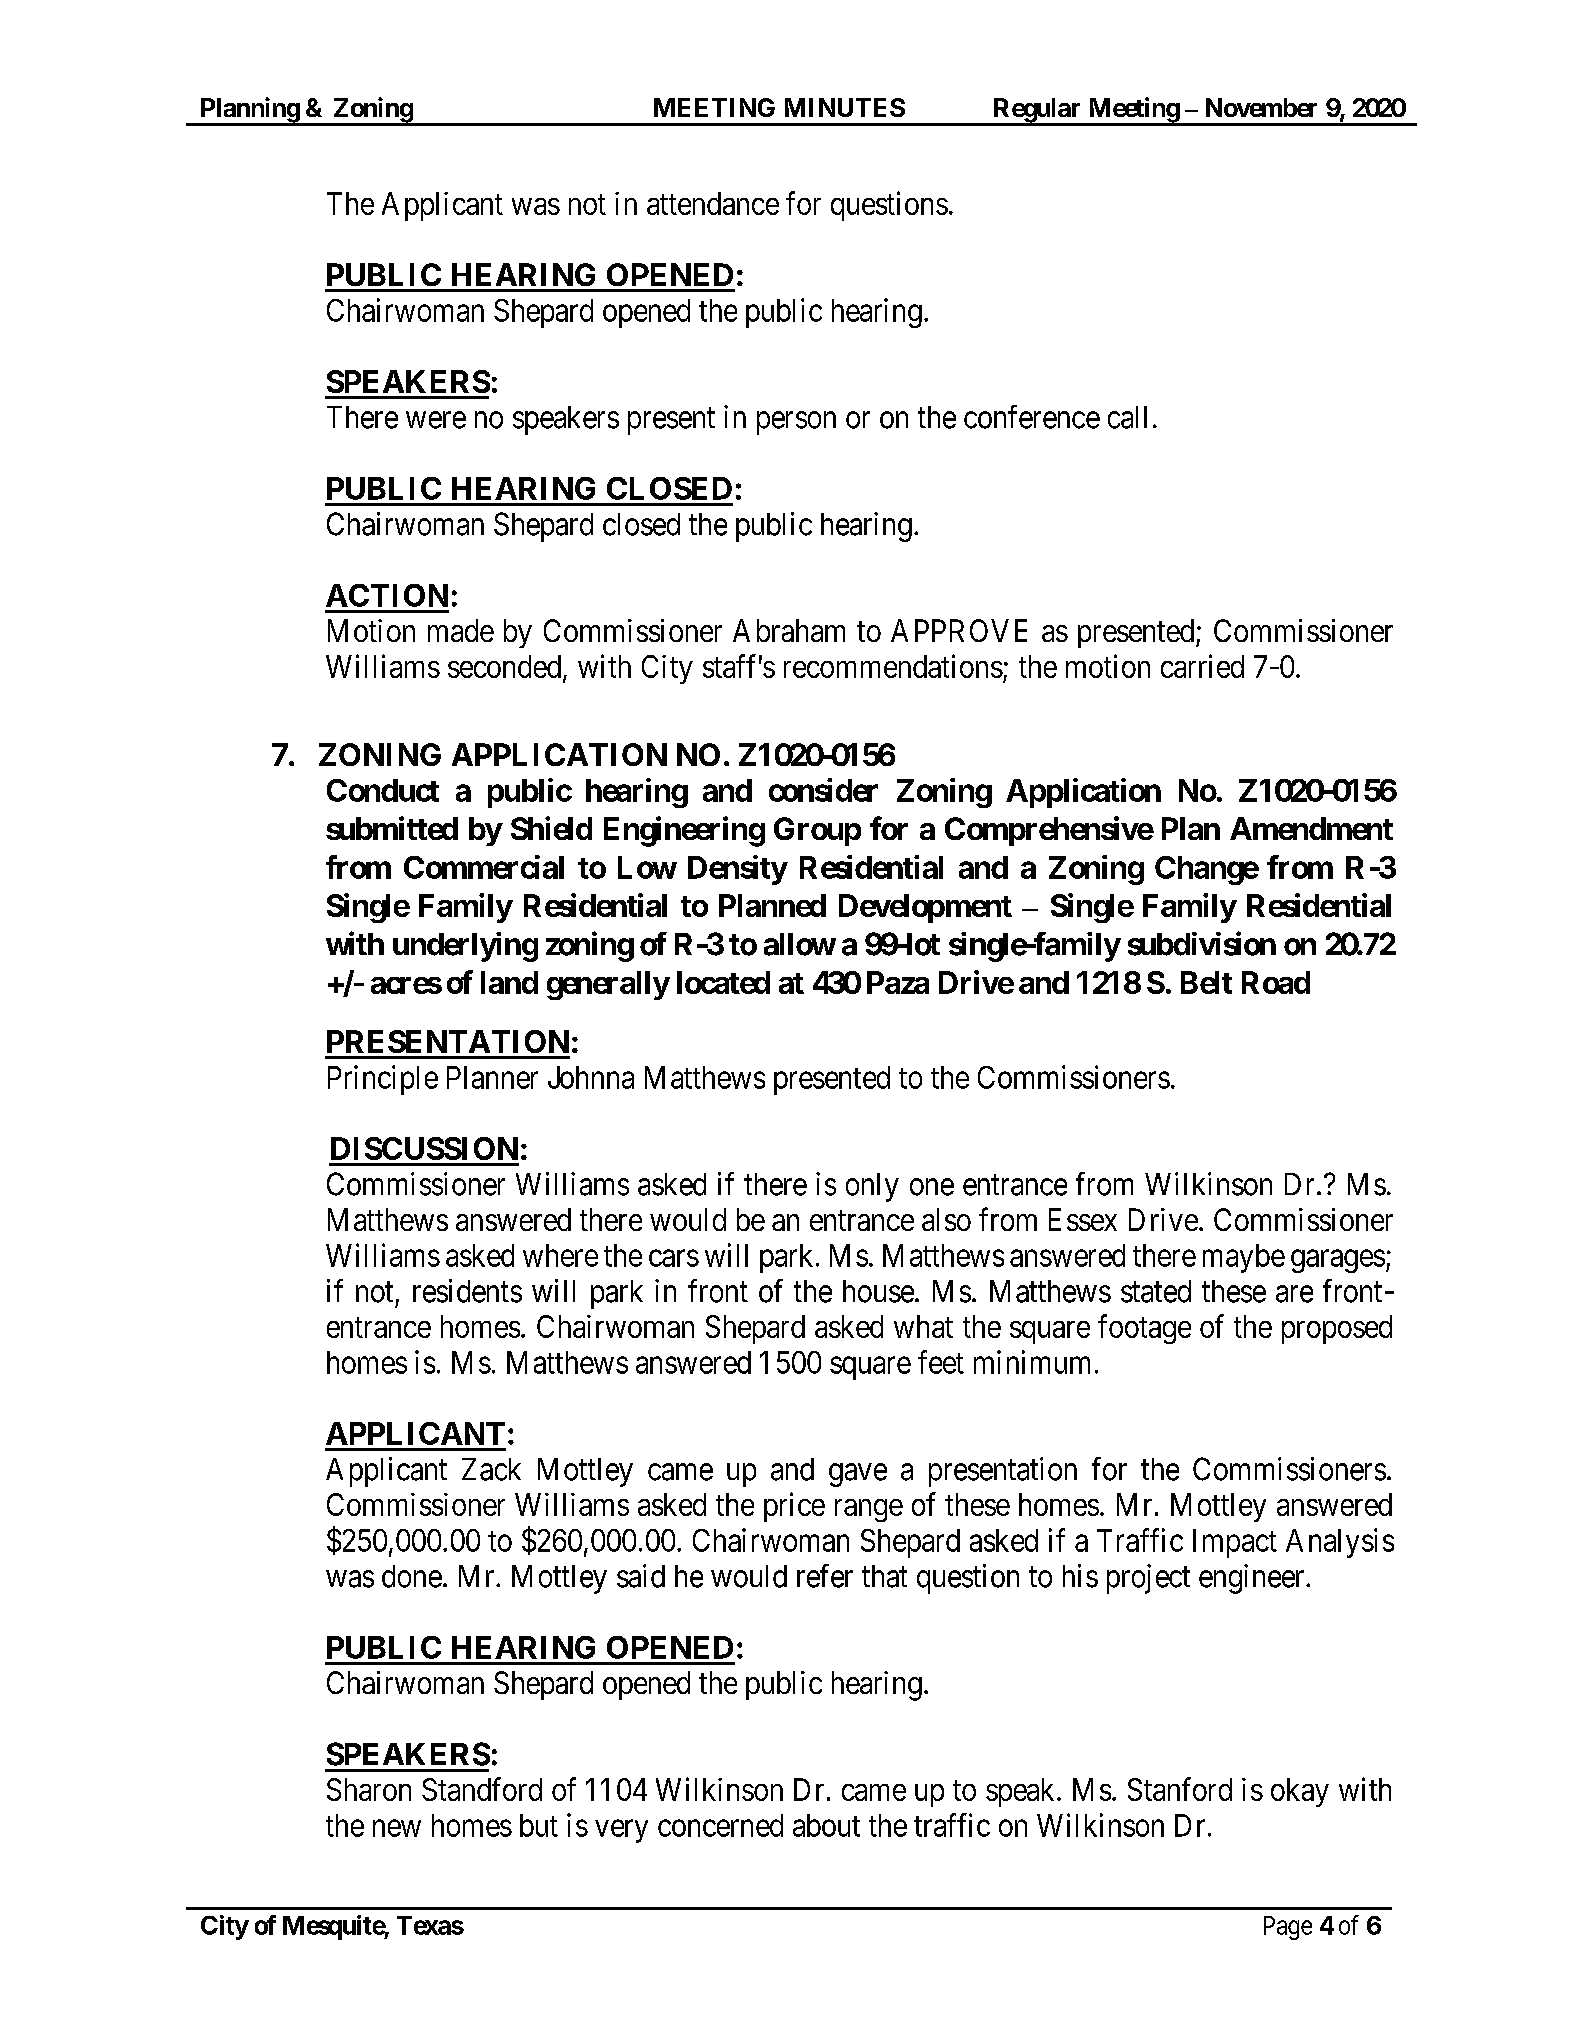 Image resolution: width=1579 pixels, height=2044 pixels. Describe the element at coordinates (826, 1825) in the image. I see `about` at that location.
